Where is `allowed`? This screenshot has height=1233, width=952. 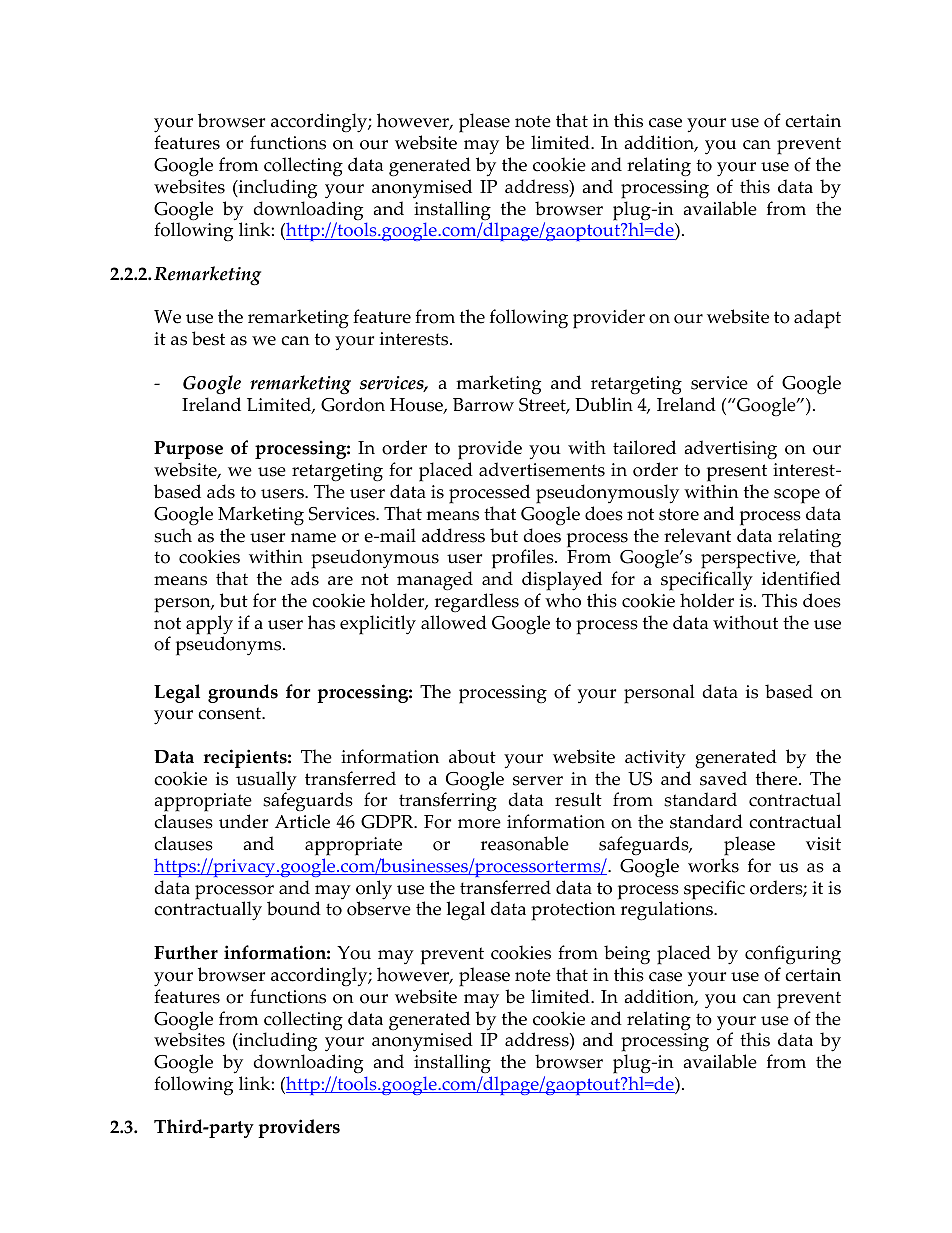 allowed is located at coordinates (454, 622).
